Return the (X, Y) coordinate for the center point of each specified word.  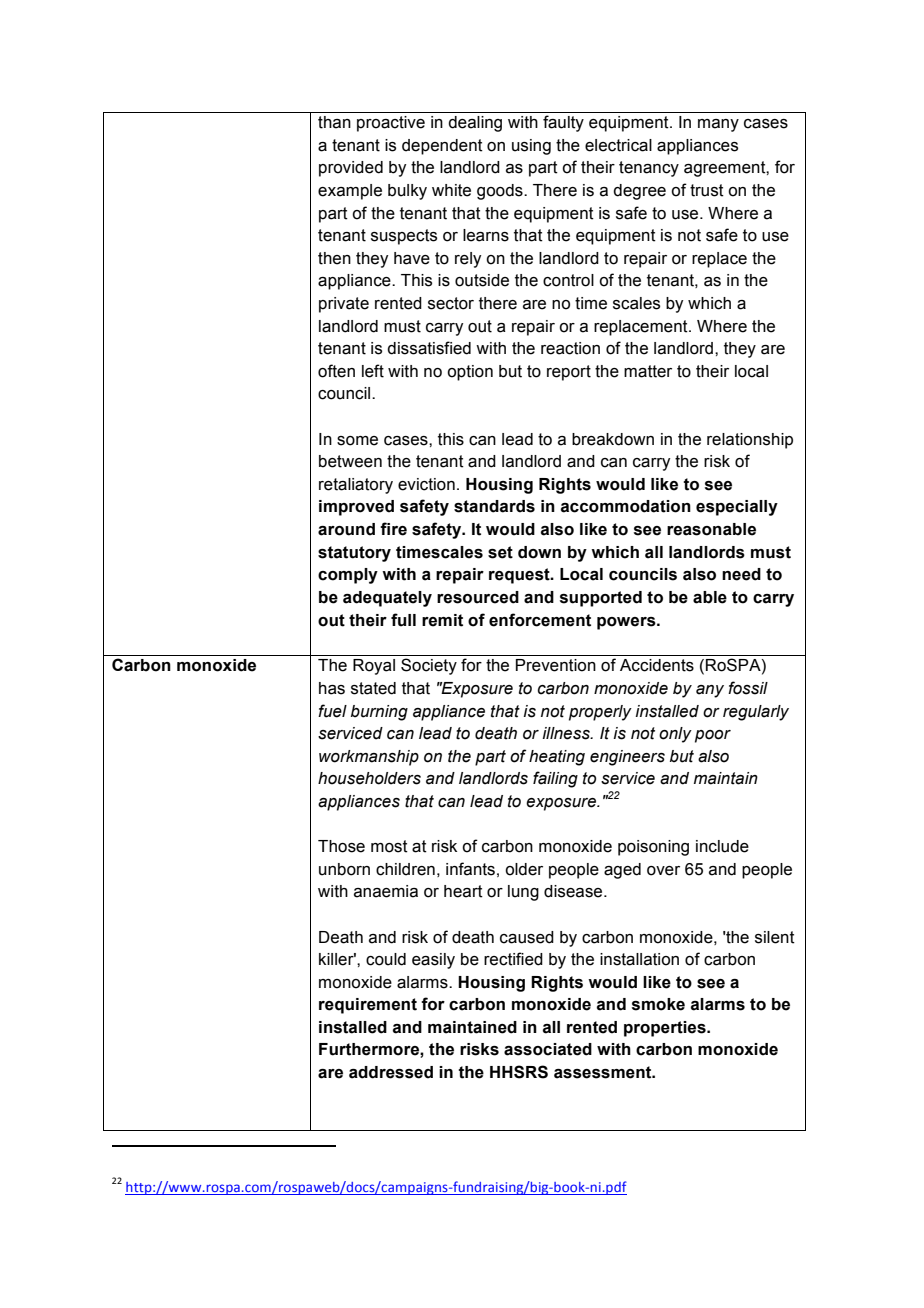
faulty (563, 123)
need (741, 574)
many (718, 125)
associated (548, 1049)
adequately (387, 599)
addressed (391, 1072)
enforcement (540, 620)
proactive (391, 124)
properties (666, 1029)
